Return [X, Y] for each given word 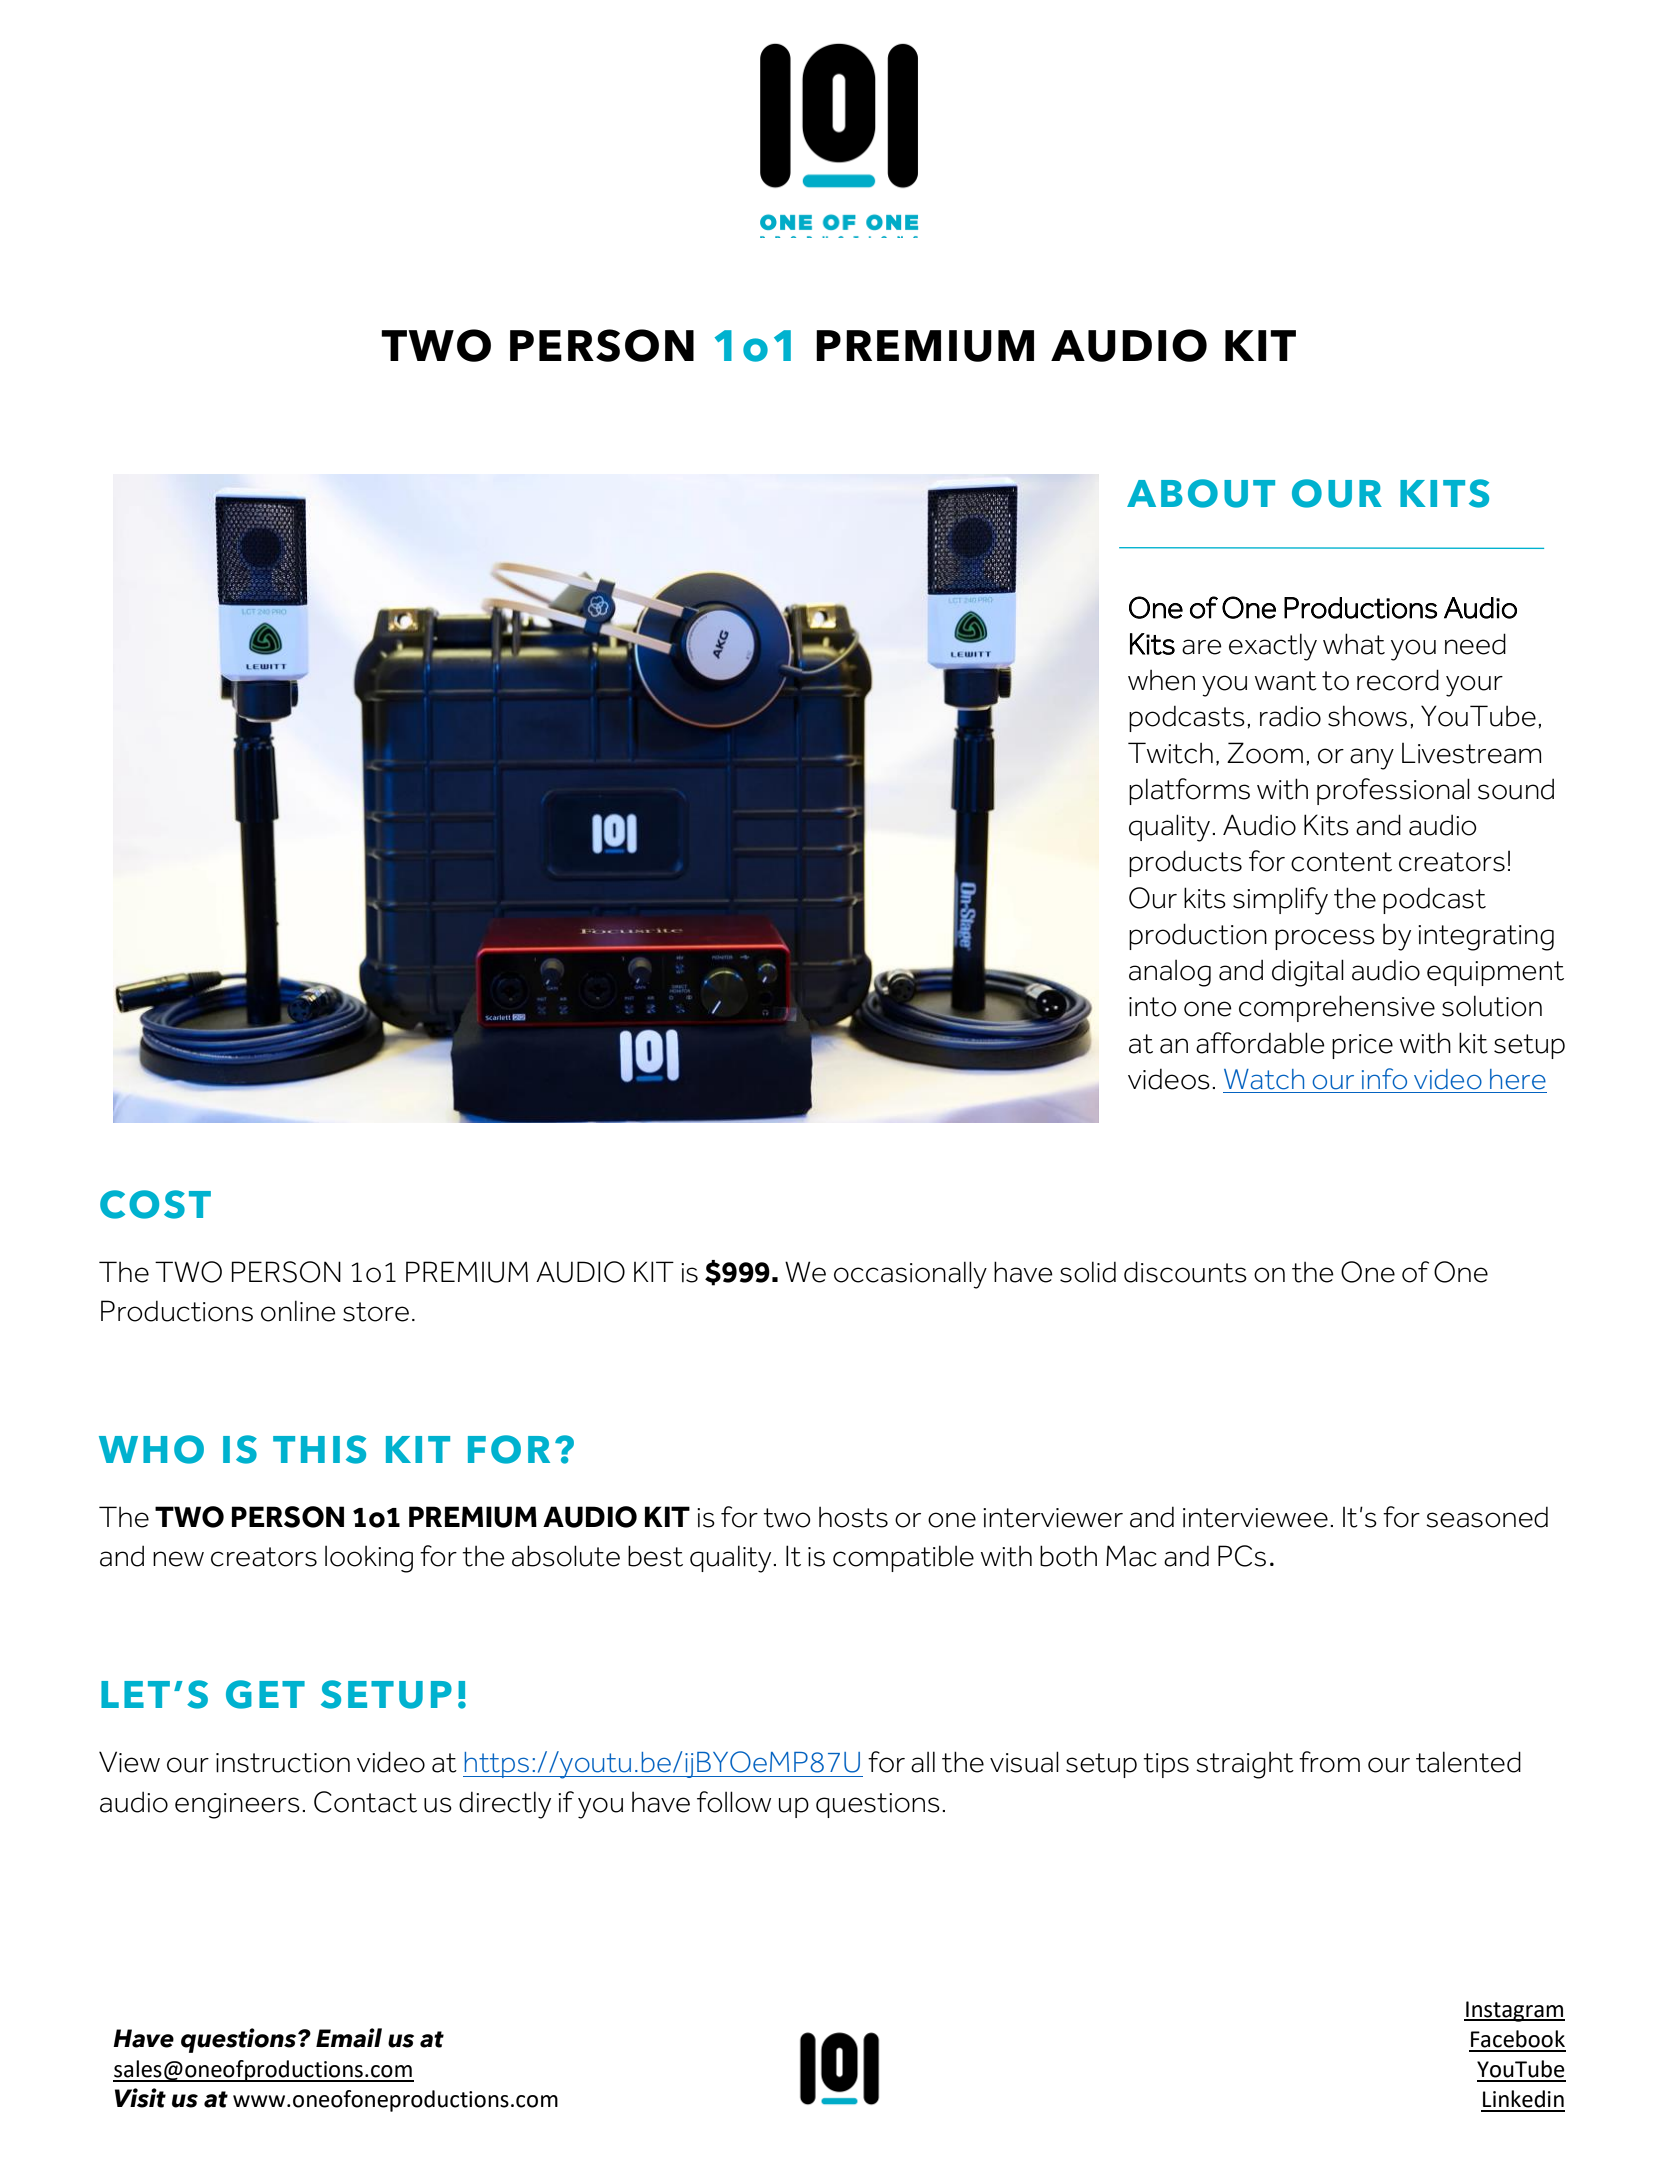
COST [155, 1204]
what [1354, 644]
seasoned [1487, 1517]
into [1153, 1007]
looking [369, 1559]
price [1362, 1046]
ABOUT [1201, 493]
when [1161, 680]
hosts [853, 1517]
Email [349, 2038]
